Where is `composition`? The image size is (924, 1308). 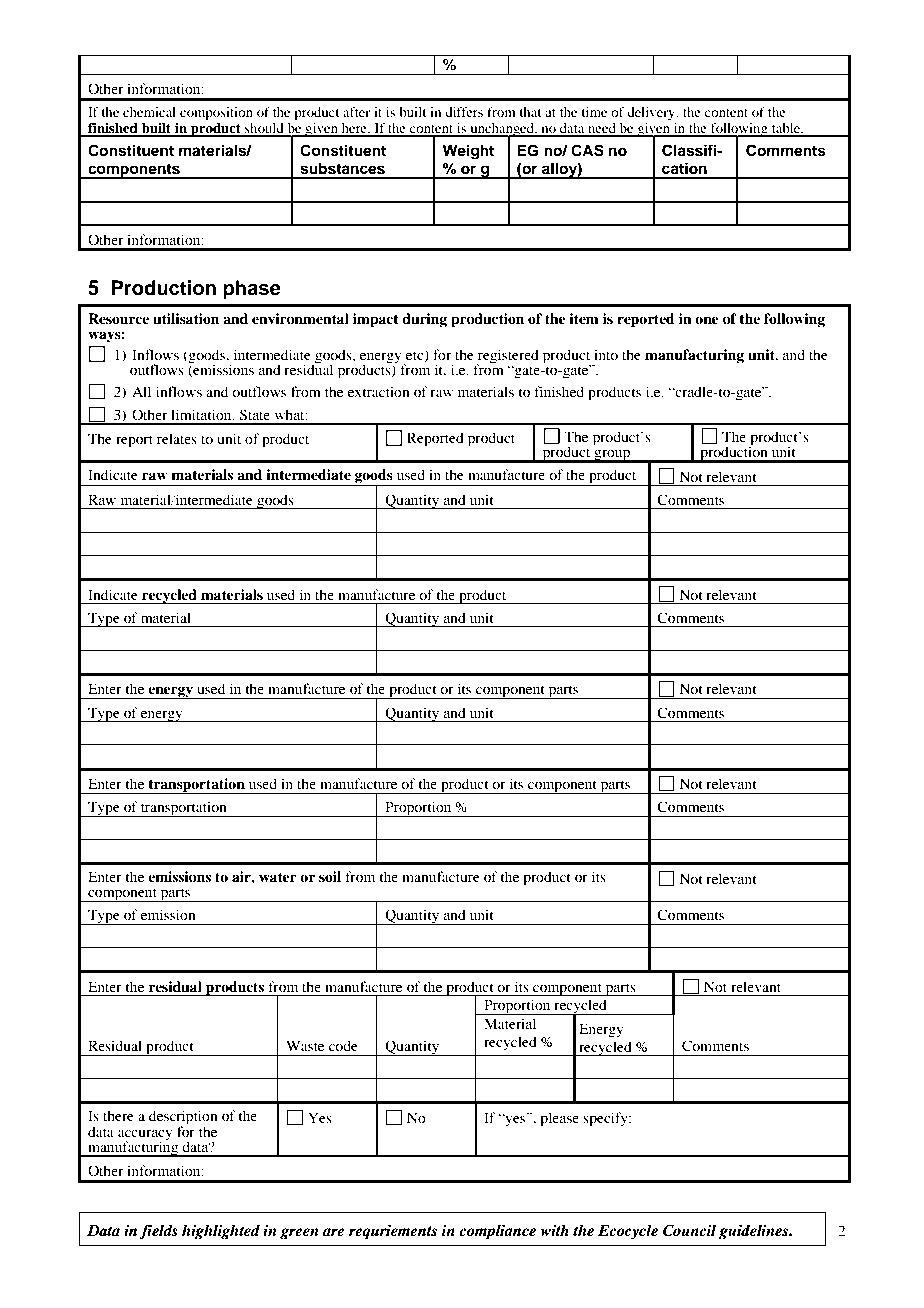
composition is located at coordinates (216, 114).
